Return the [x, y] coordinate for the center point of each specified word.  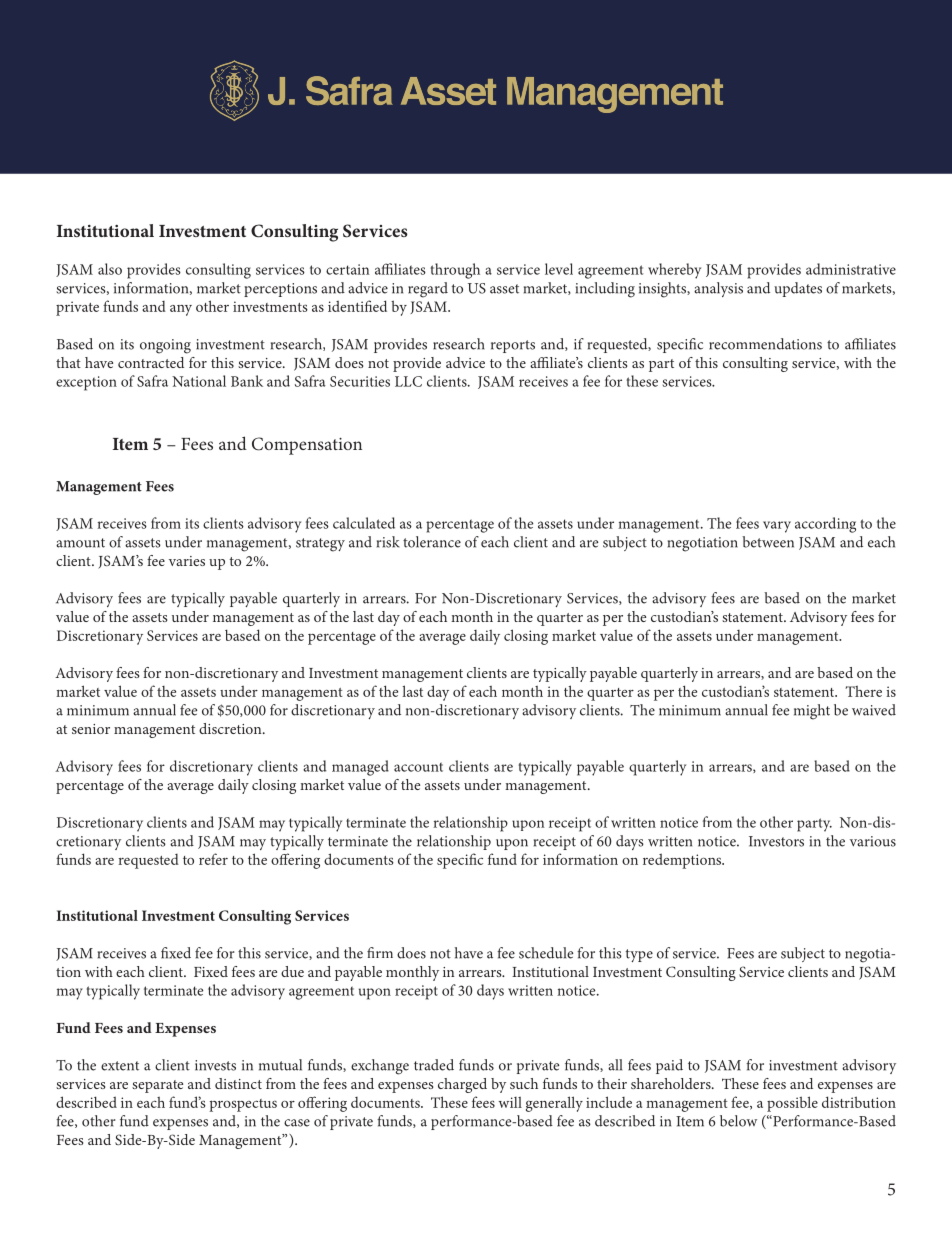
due [292, 971]
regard [428, 290]
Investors [776, 841]
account [418, 767]
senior [91, 729]
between [768, 542]
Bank [247, 381]
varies [187, 561]
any [181, 310]
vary [777, 527]
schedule [546, 953]
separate [157, 1086]
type [639, 955]
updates [798, 289]
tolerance [432, 542]
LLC [408, 381]
